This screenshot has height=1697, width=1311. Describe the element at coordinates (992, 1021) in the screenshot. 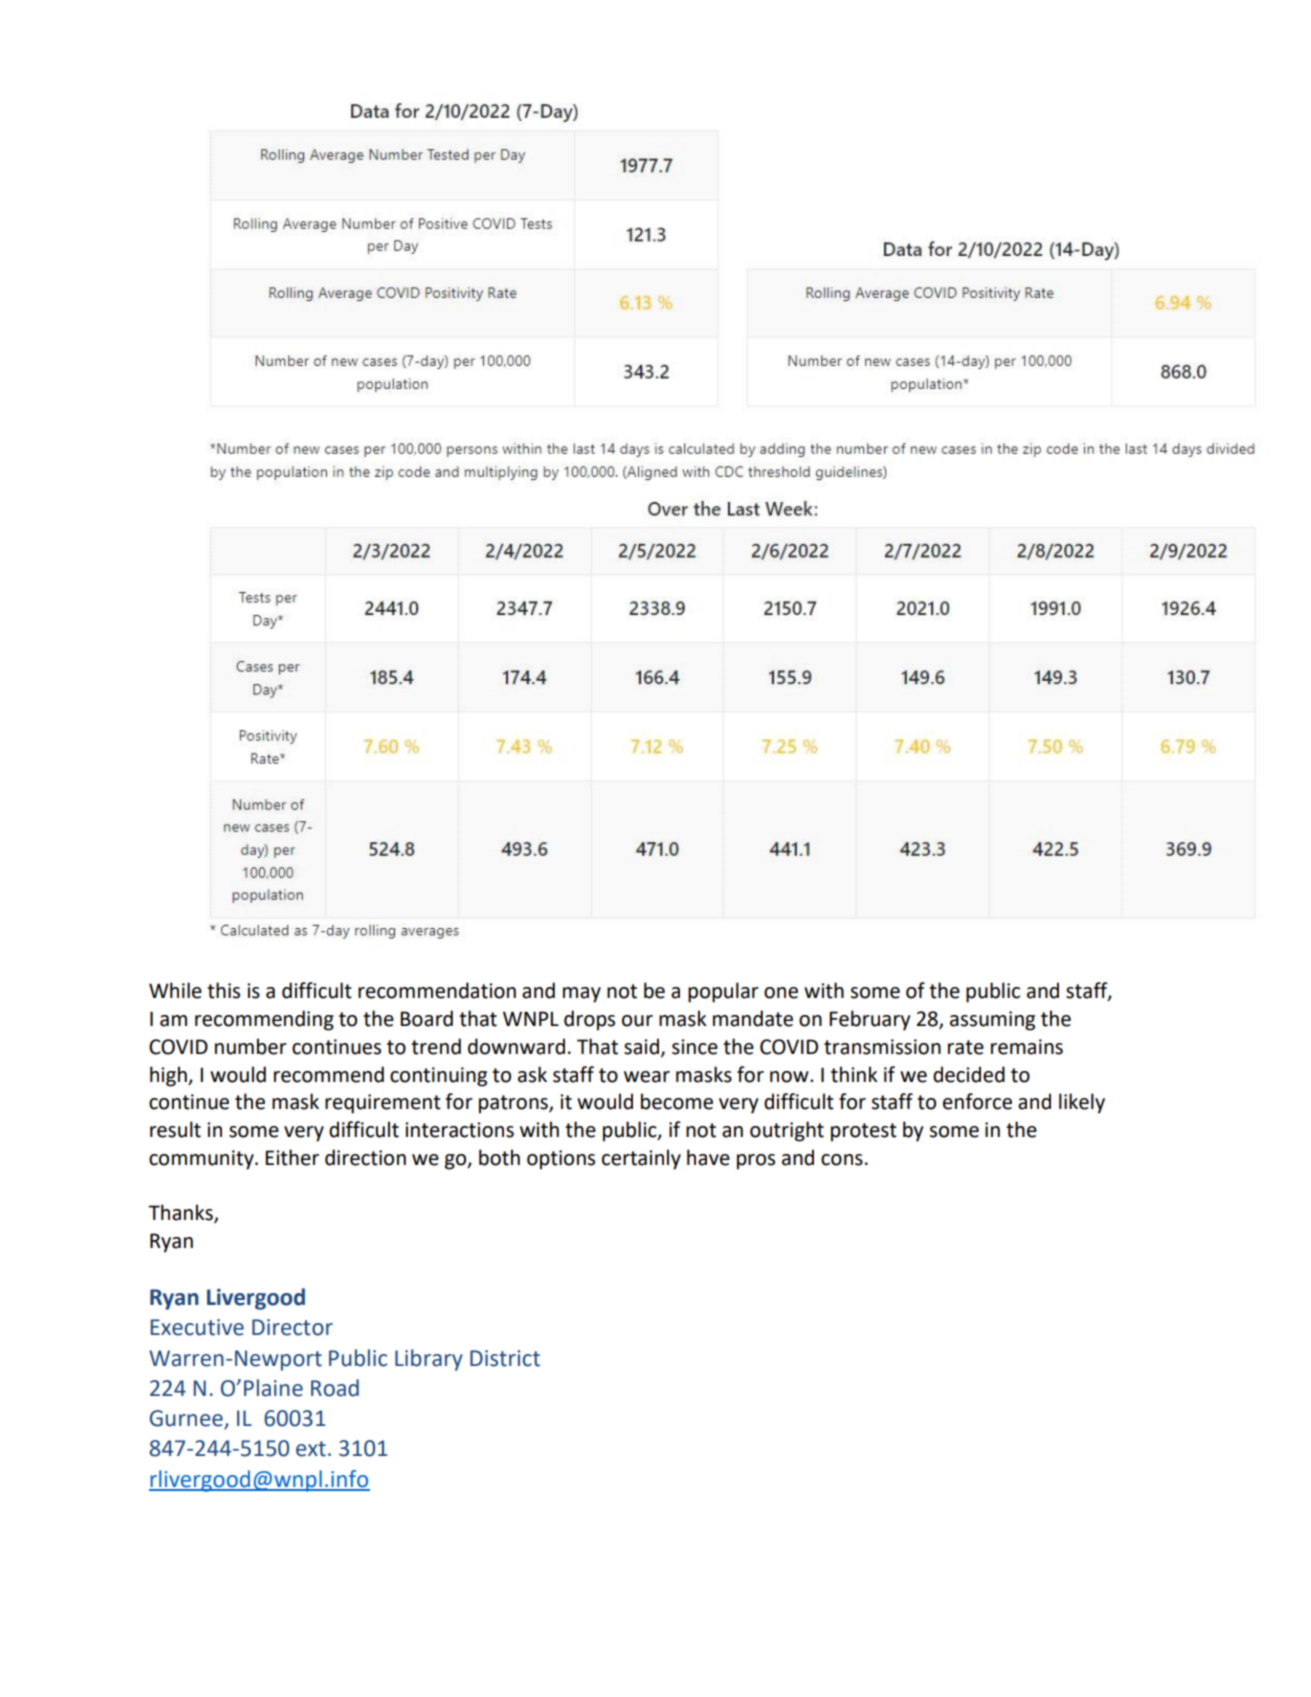

I see `assuming` at that location.
